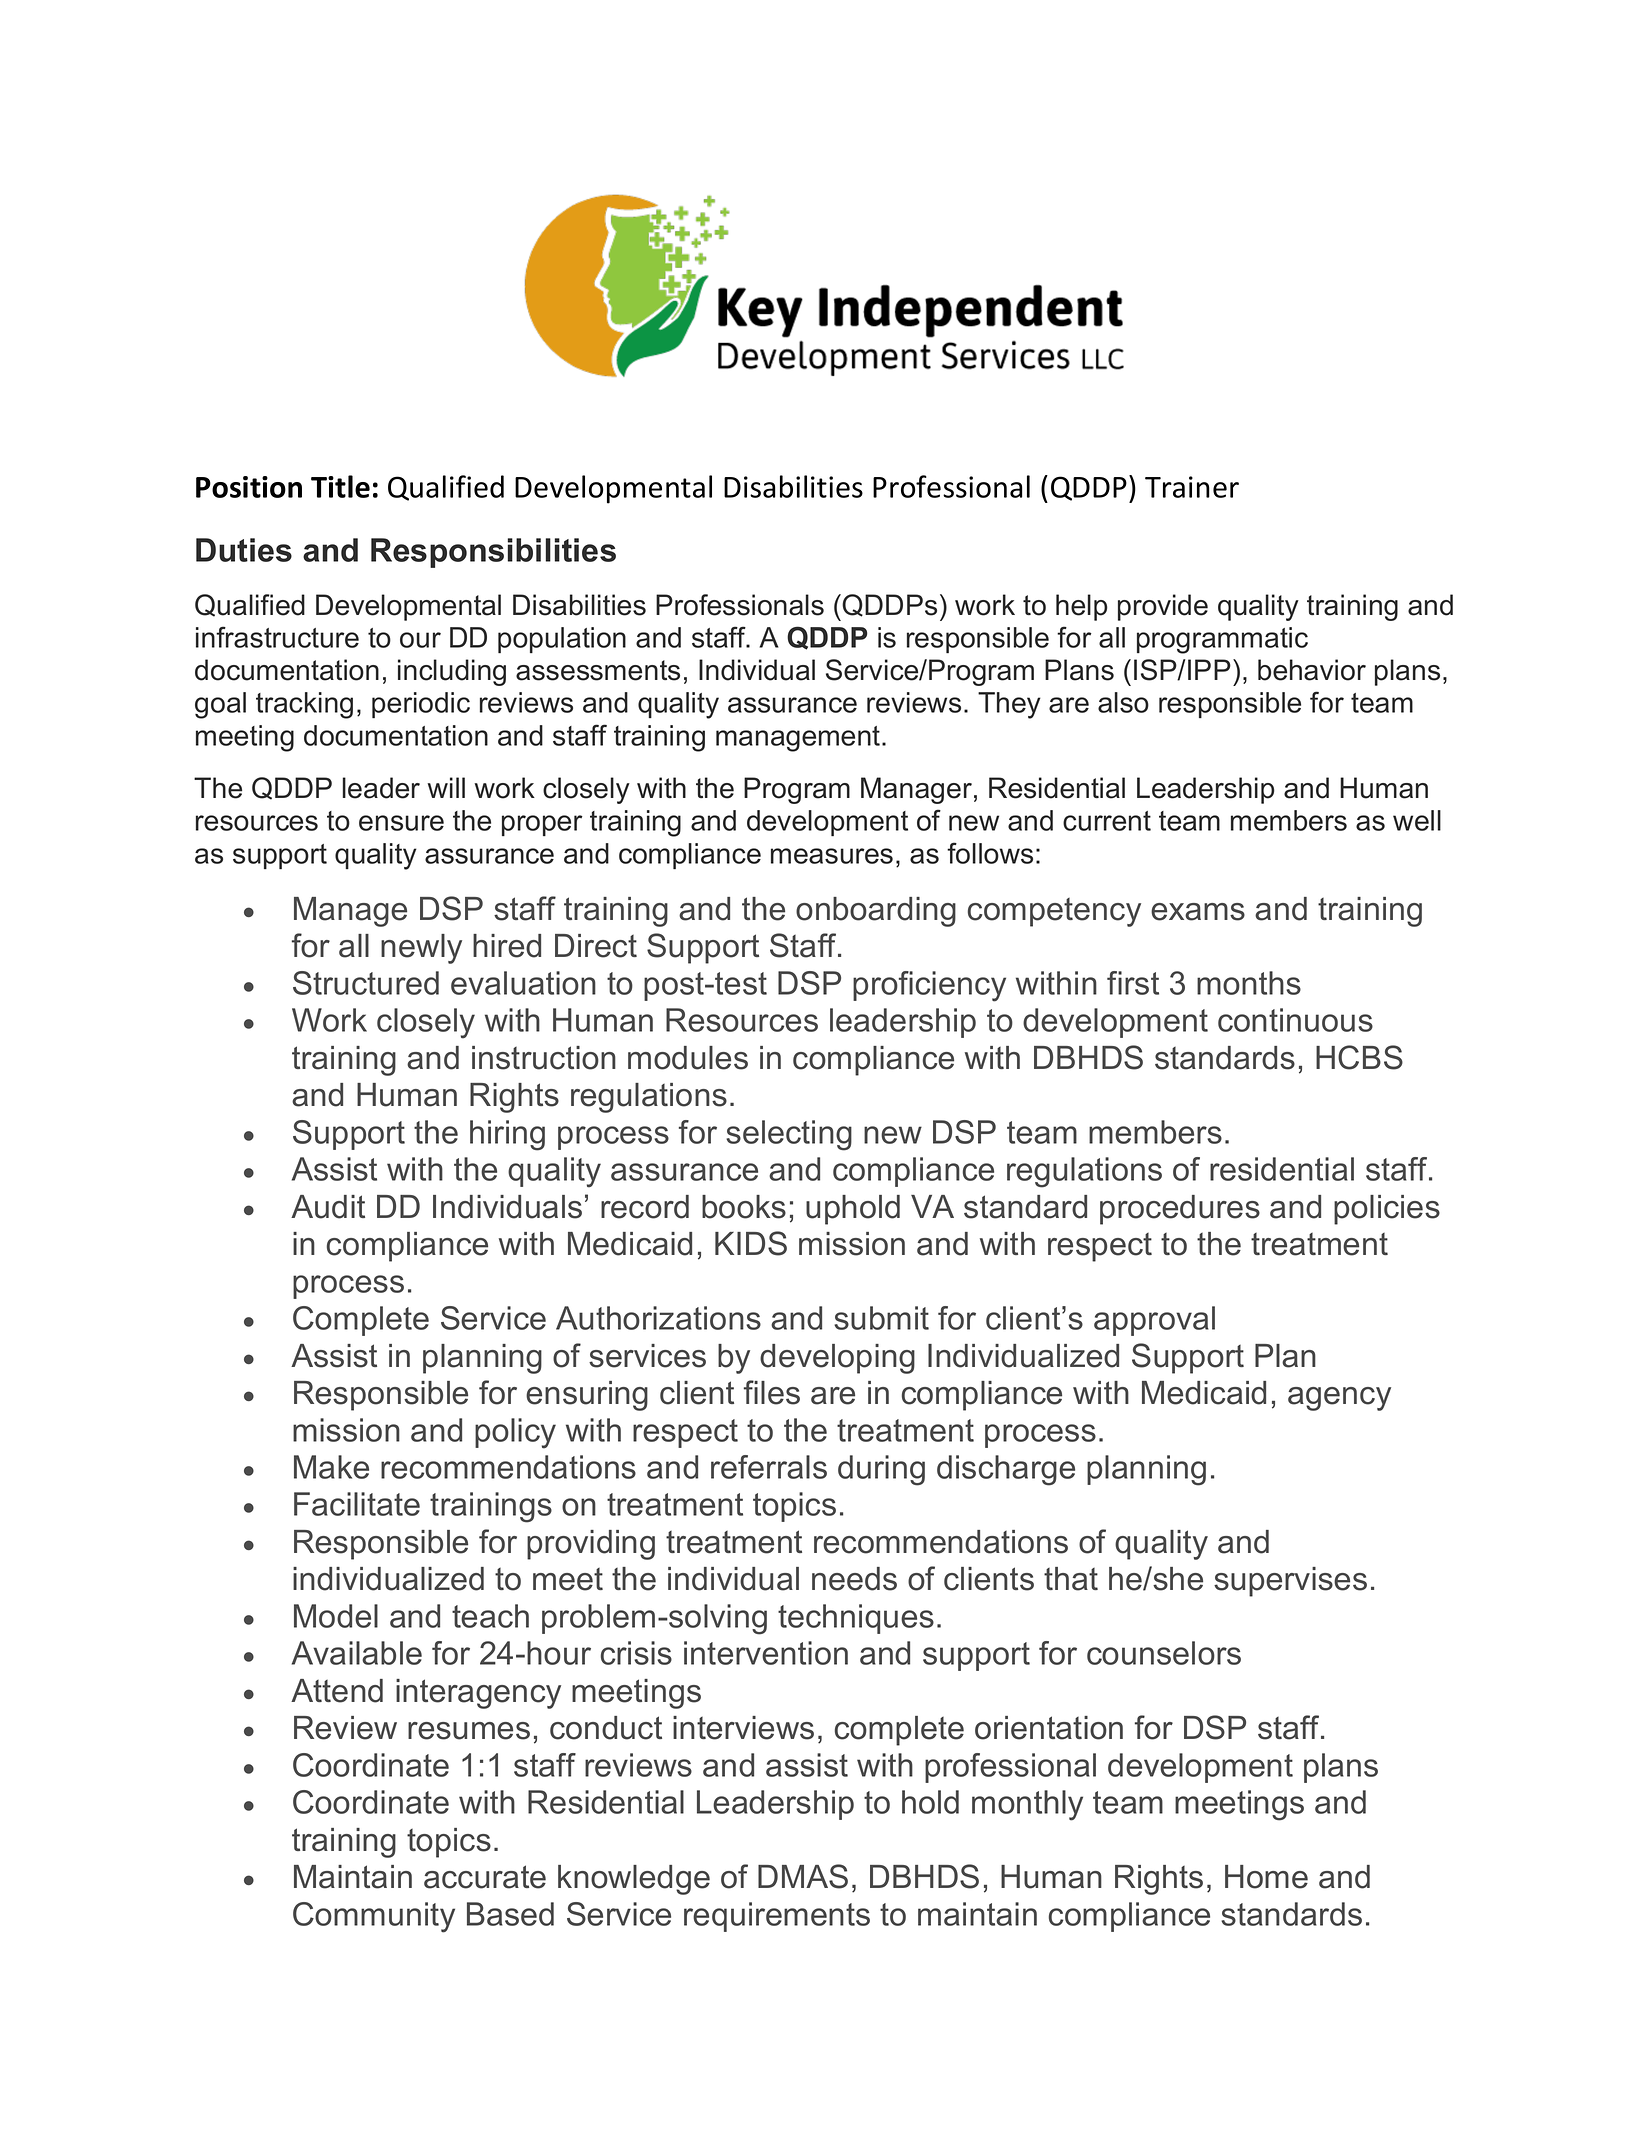 This page has height=2137, width=1652. Describe the element at coordinates (340, 486) in the page. I see `Title` at that location.
